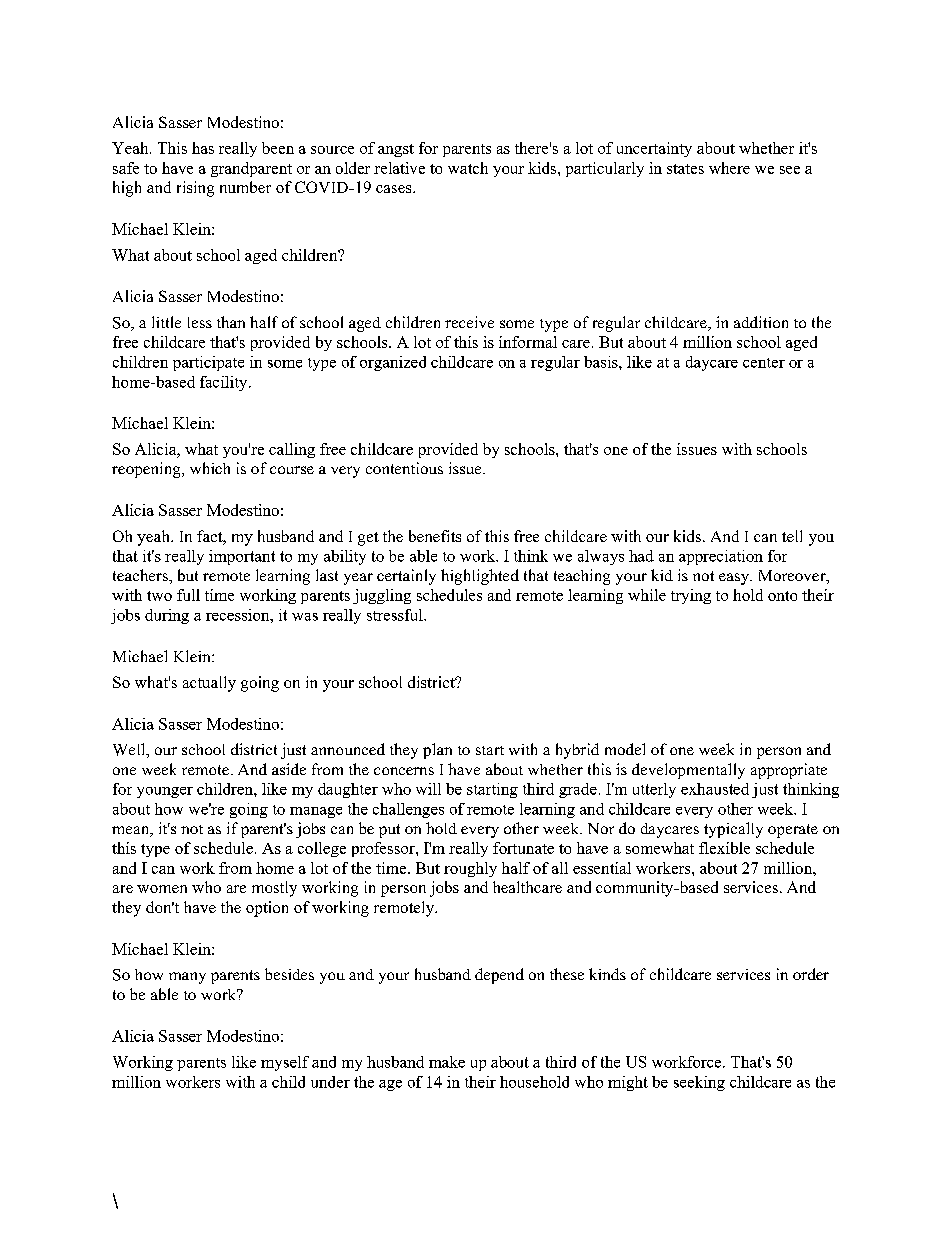  Describe the element at coordinates (396, 615) in the page. I see `stressful` at that location.
